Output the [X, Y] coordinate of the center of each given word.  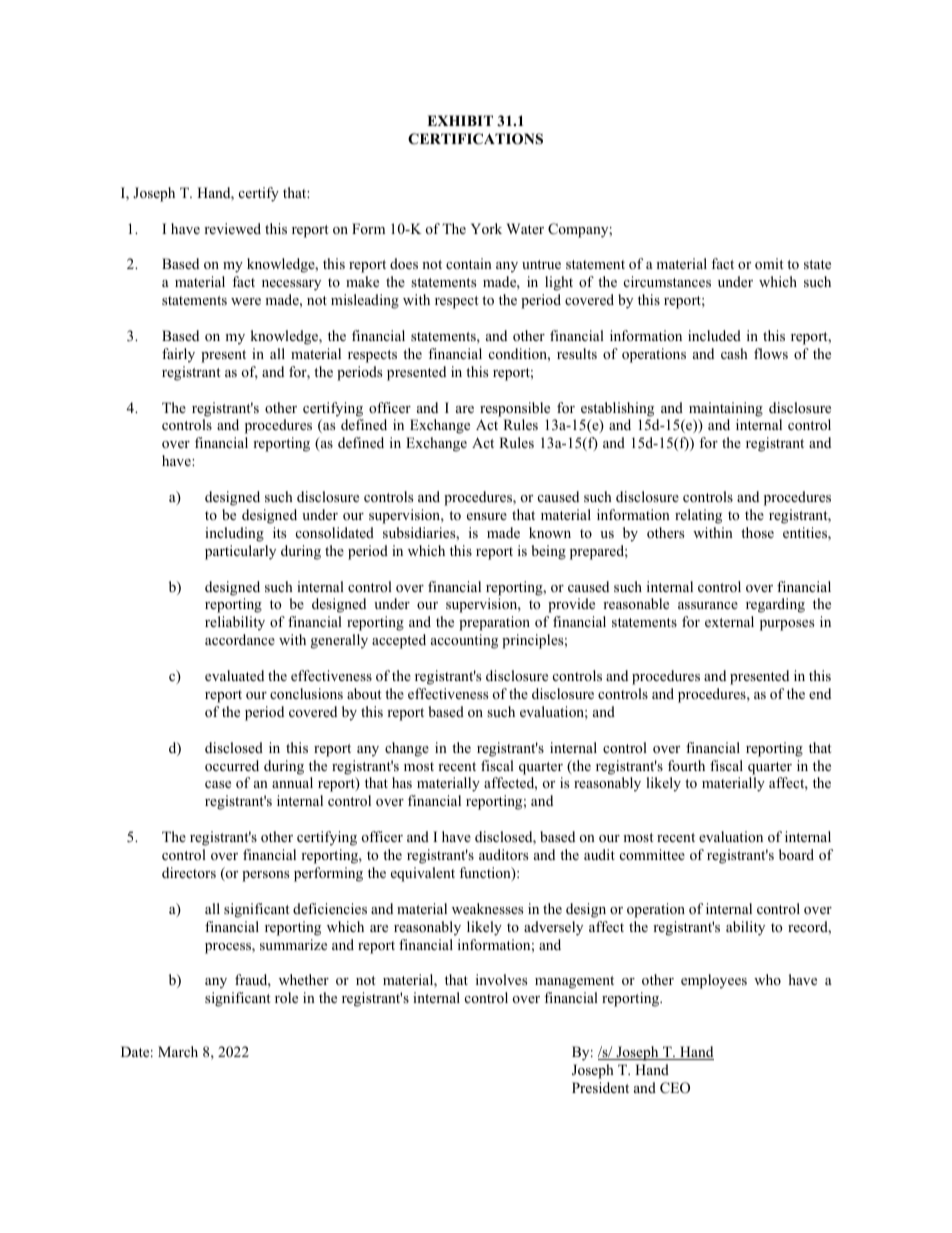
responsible [515, 409]
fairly [178, 355]
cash [734, 353]
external [729, 621]
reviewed [232, 228]
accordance [240, 639]
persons [265, 876]
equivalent [423, 874]
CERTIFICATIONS [475, 139]
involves [501, 979]
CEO [675, 1088]
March [178, 1051]
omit [769, 264]
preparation [494, 623]
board [796, 854]
